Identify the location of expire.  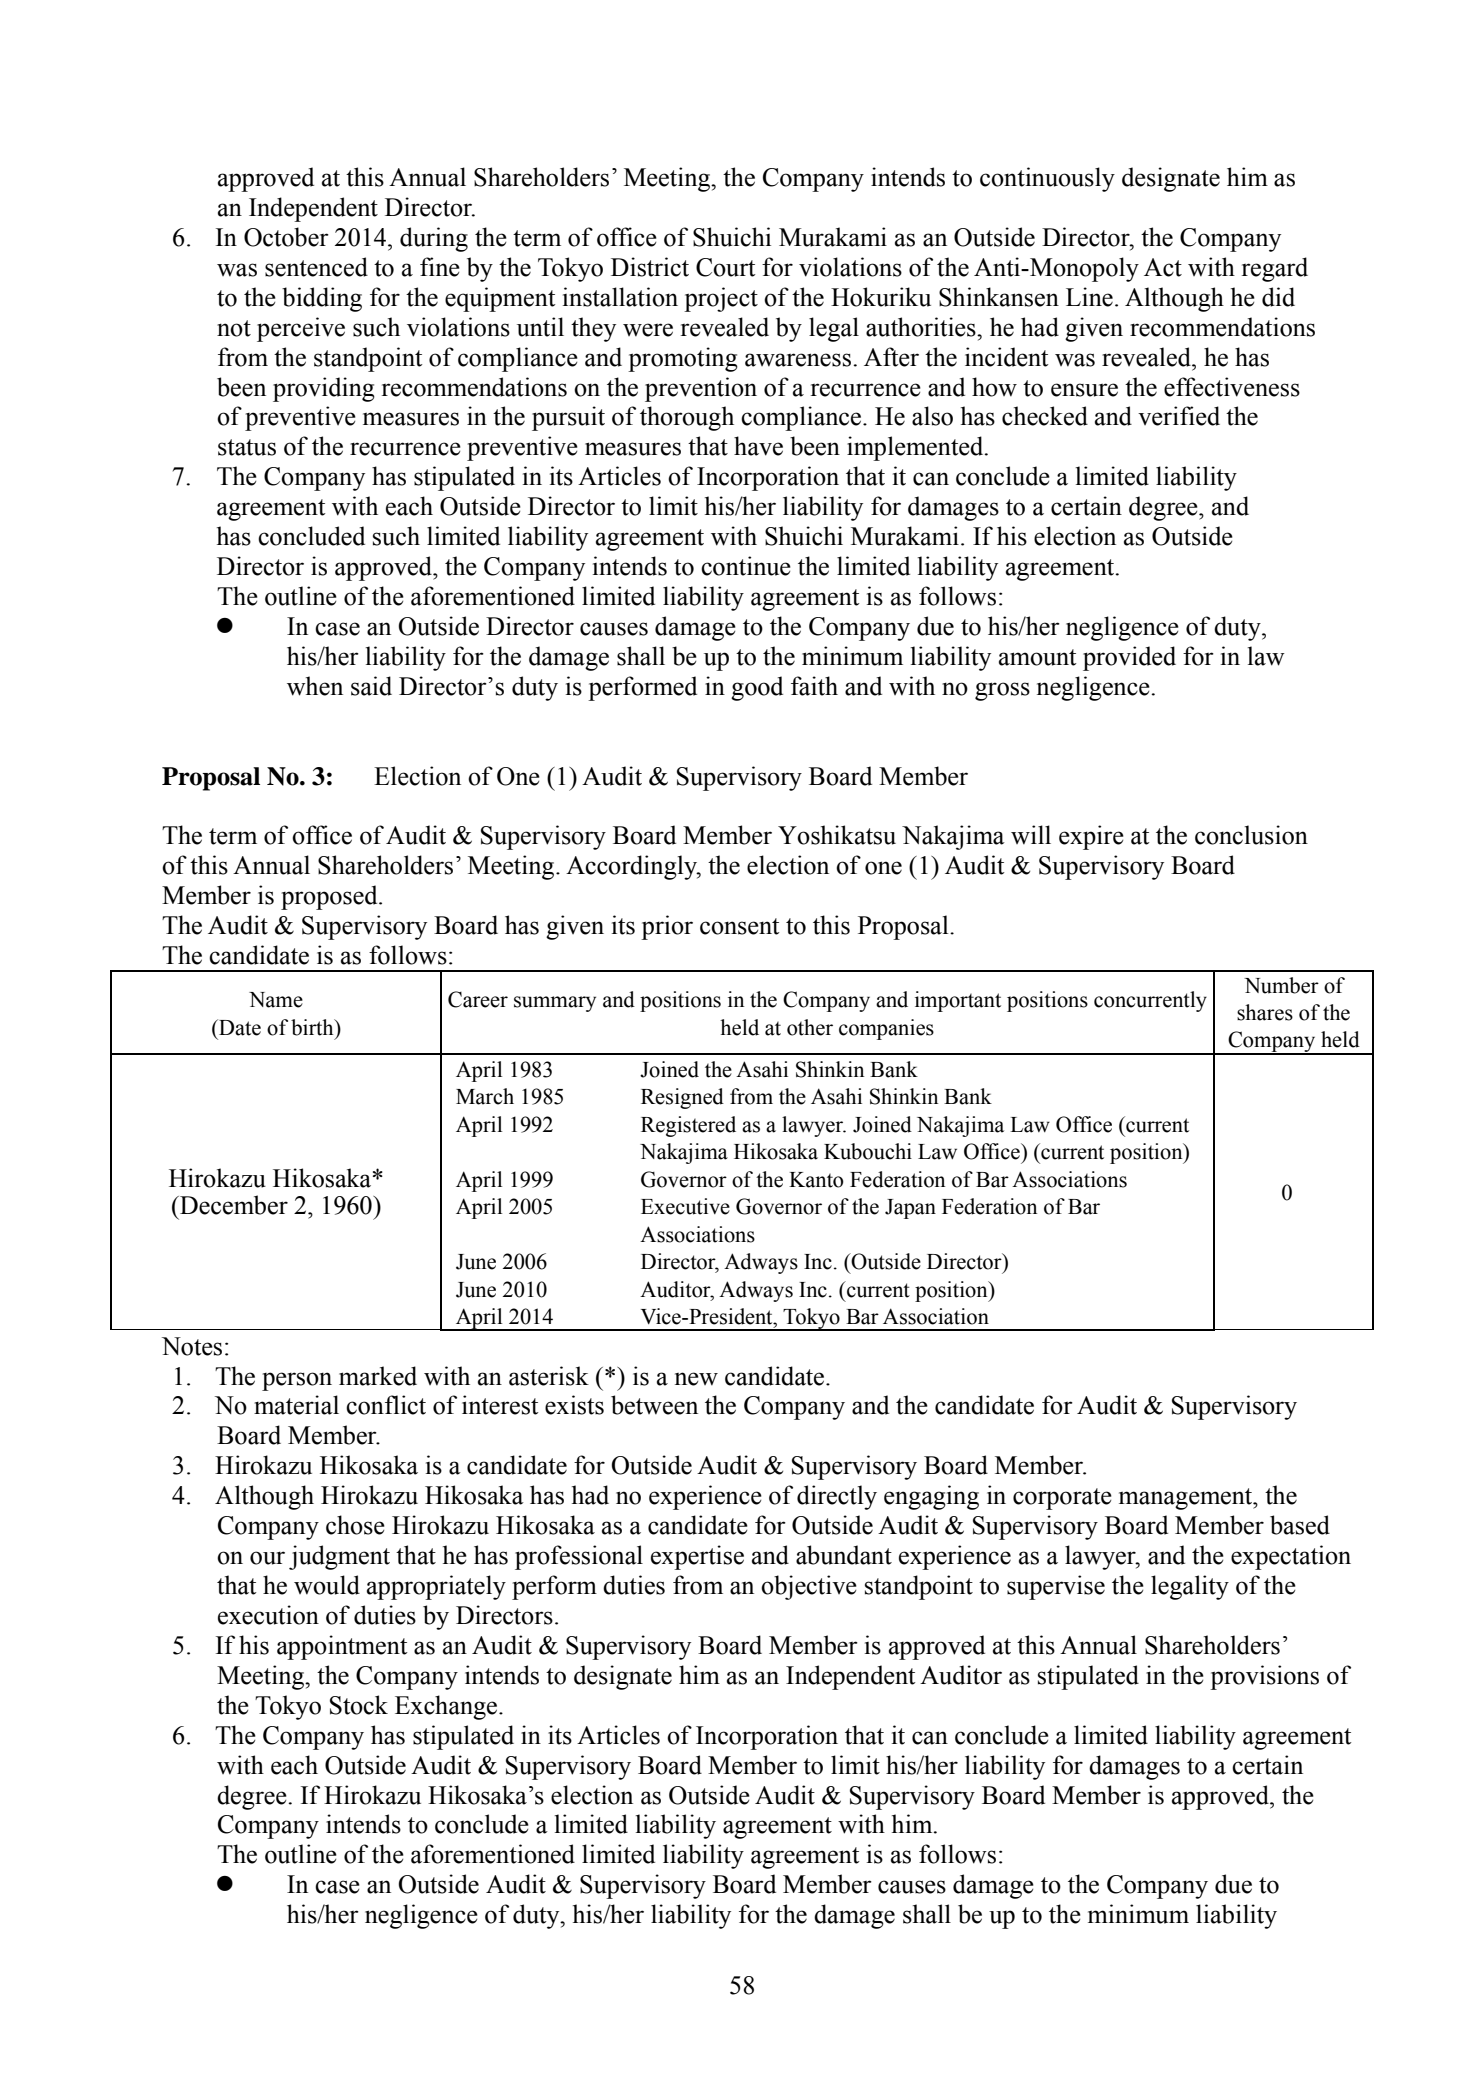
(1091, 837).
